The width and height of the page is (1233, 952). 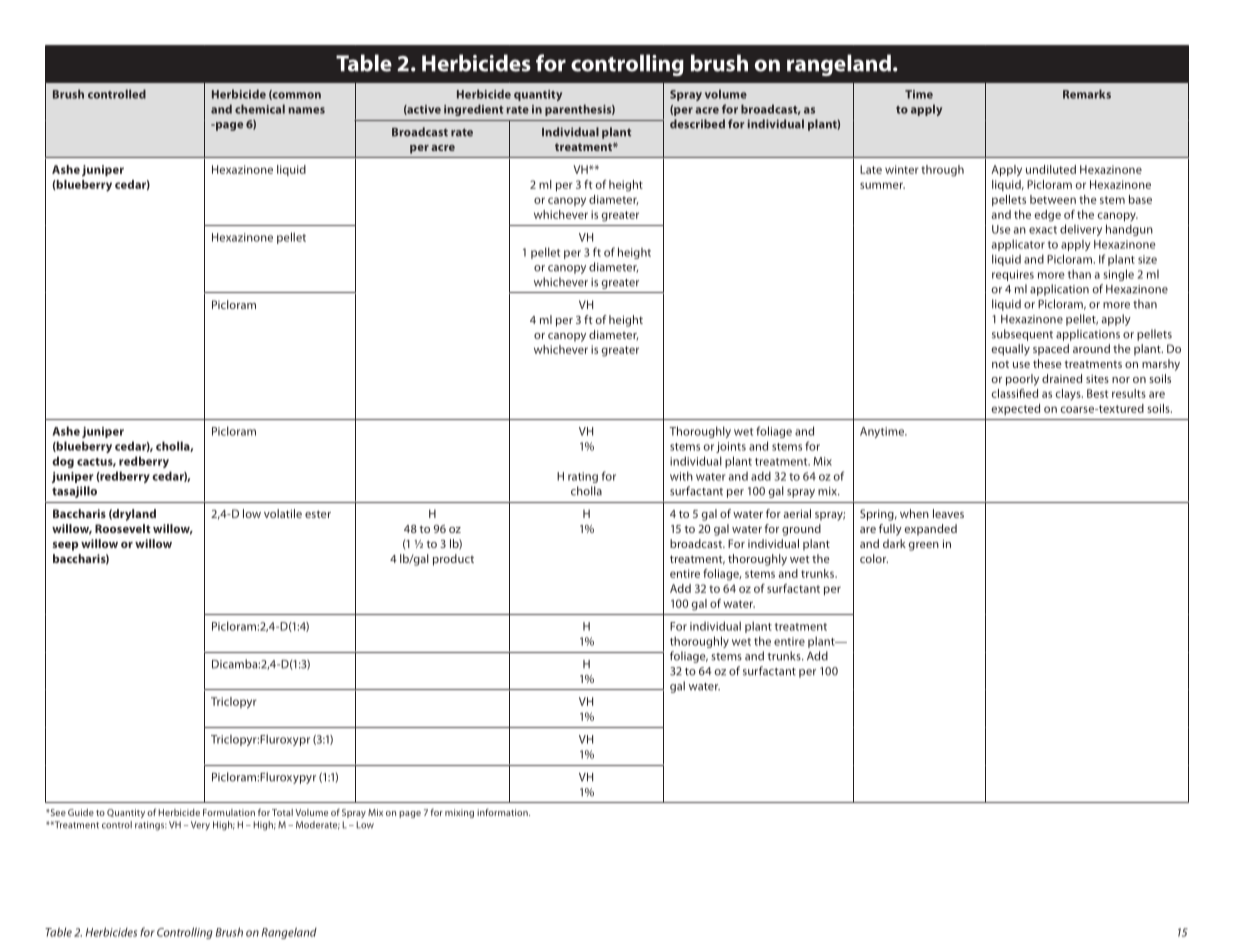 What do you see at coordinates (63, 462) in the page?
I see `dog` at bounding box center [63, 462].
